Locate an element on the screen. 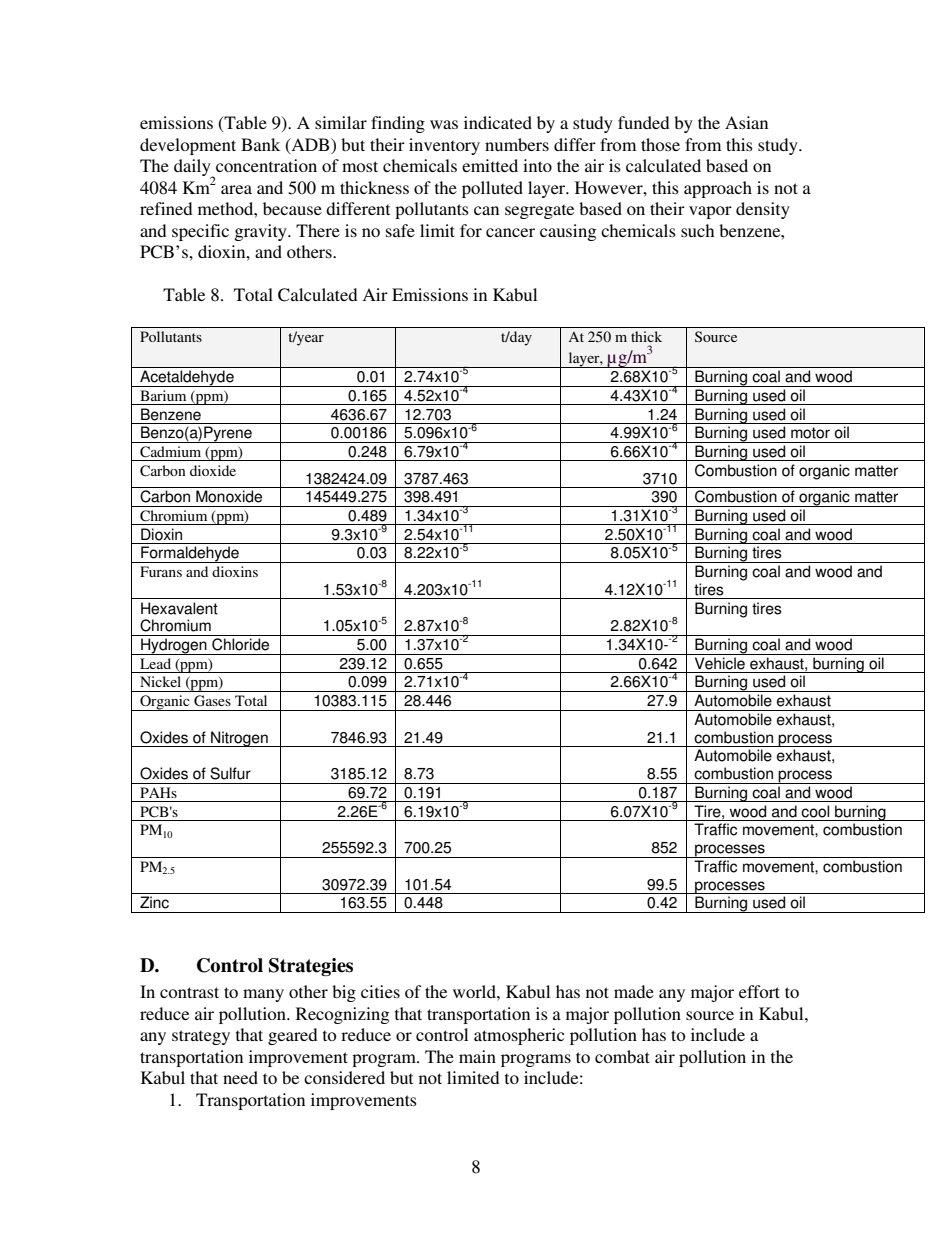  inventory is located at coordinates (444, 146).
